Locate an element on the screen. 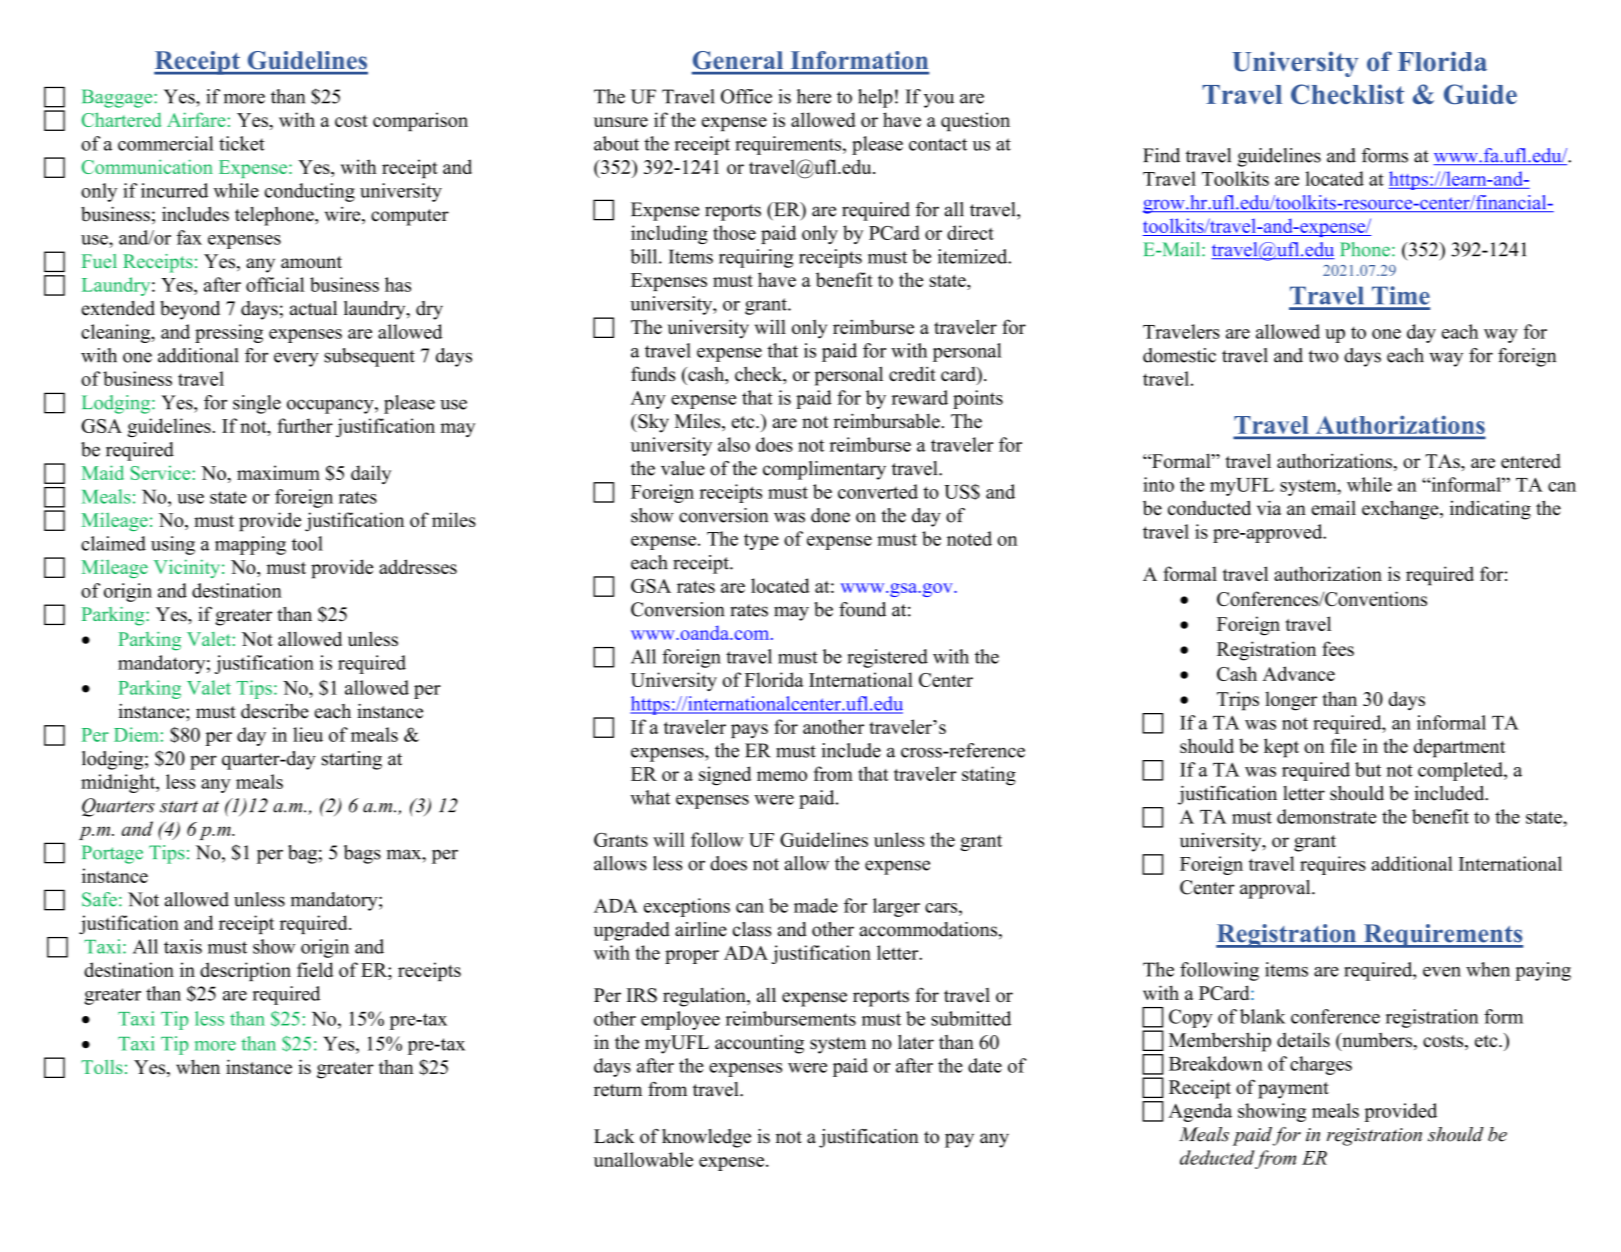  addresses is located at coordinates (418, 566).
